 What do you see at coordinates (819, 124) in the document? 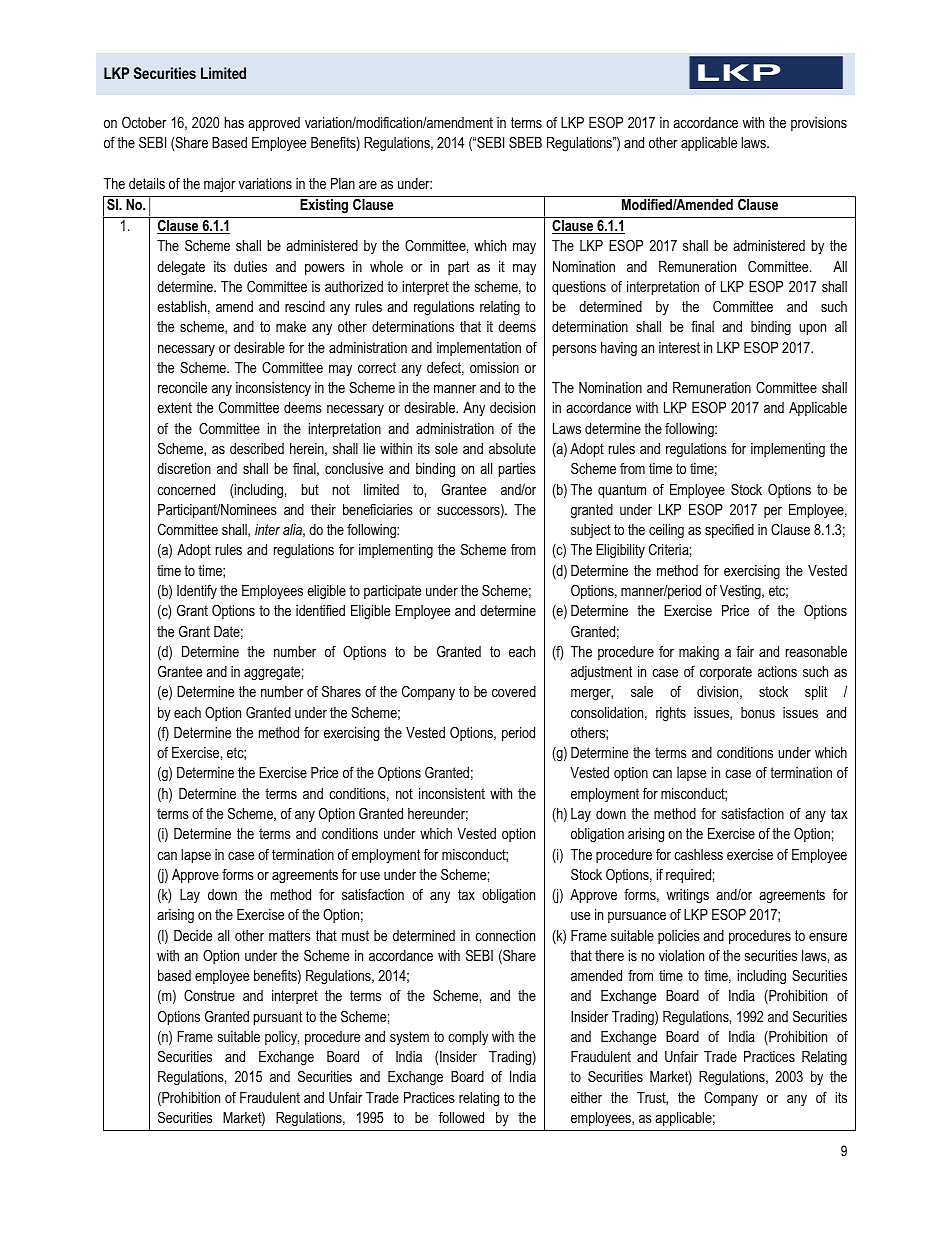
I see `provisions` at bounding box center [819, 124].
